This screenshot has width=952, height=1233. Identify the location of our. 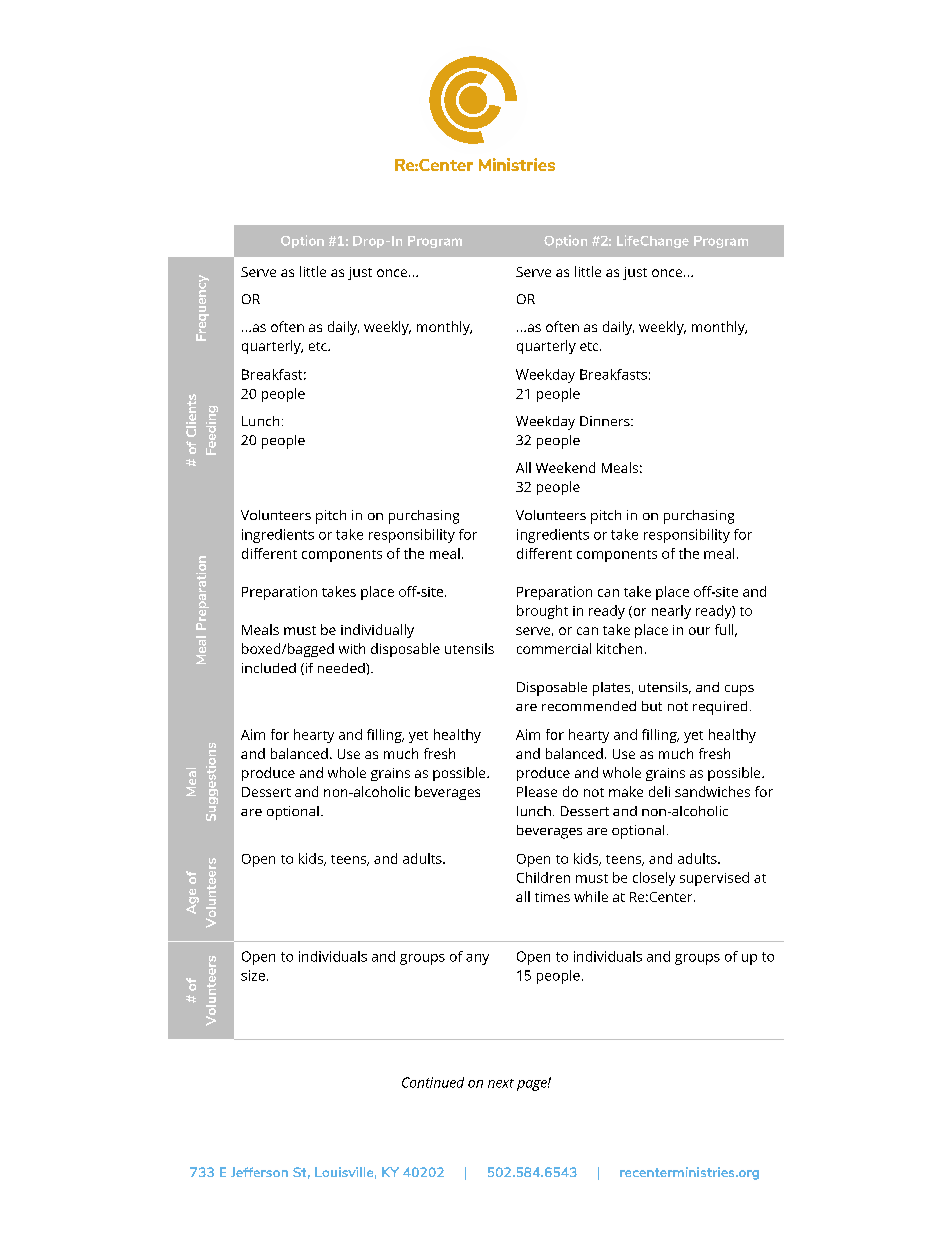
(699, 631).
